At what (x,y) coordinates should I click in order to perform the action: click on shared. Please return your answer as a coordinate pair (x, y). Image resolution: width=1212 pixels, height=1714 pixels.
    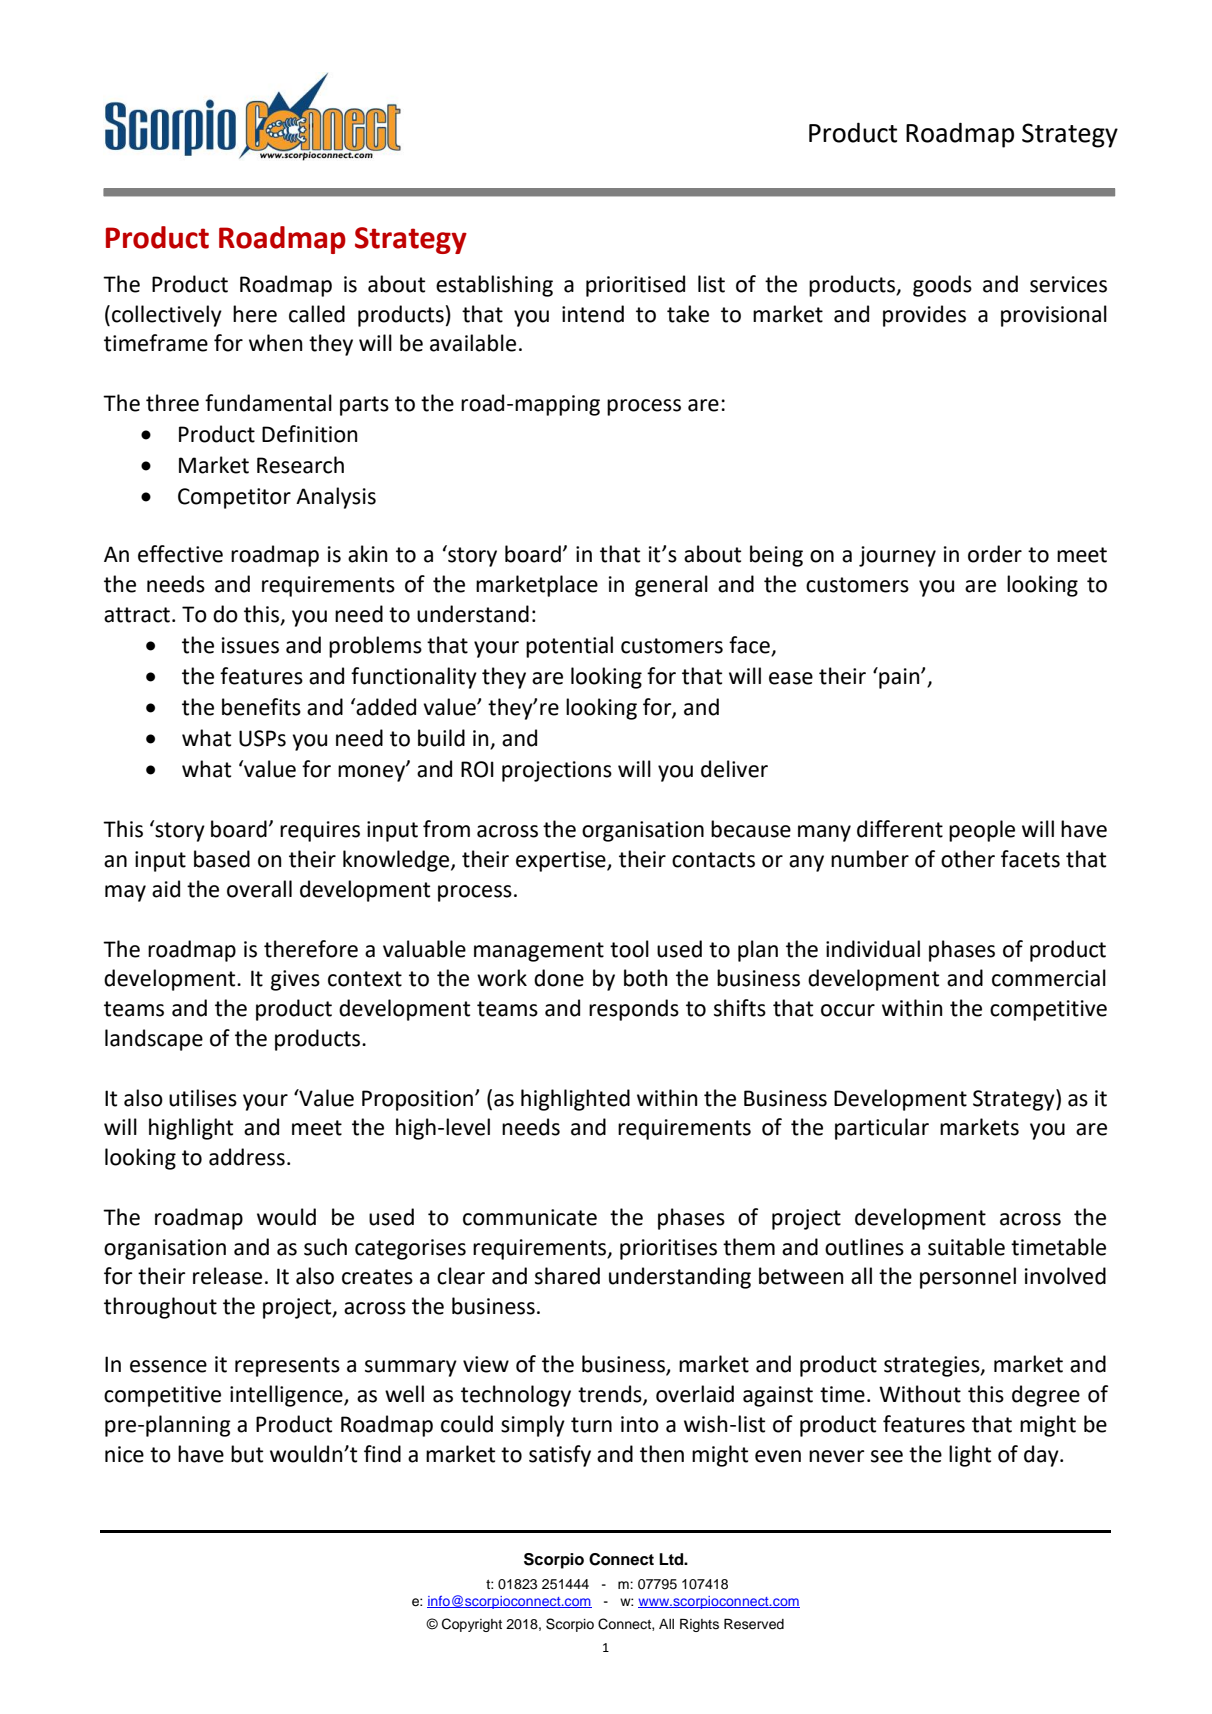
    Looking at the image, I should click on (567, 1276).
